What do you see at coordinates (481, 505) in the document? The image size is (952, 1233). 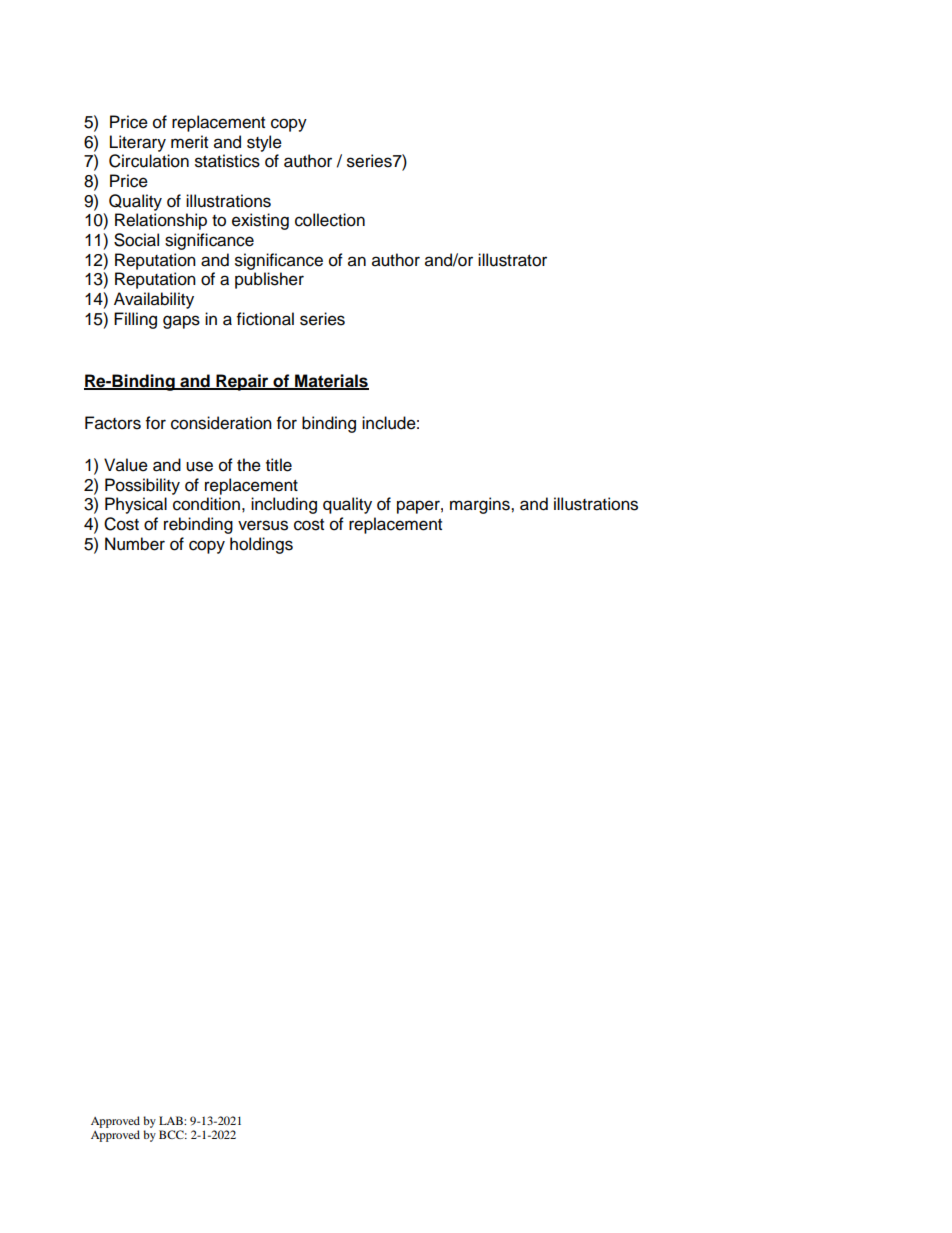 I see `margins` at bounding box center [481, 505].
